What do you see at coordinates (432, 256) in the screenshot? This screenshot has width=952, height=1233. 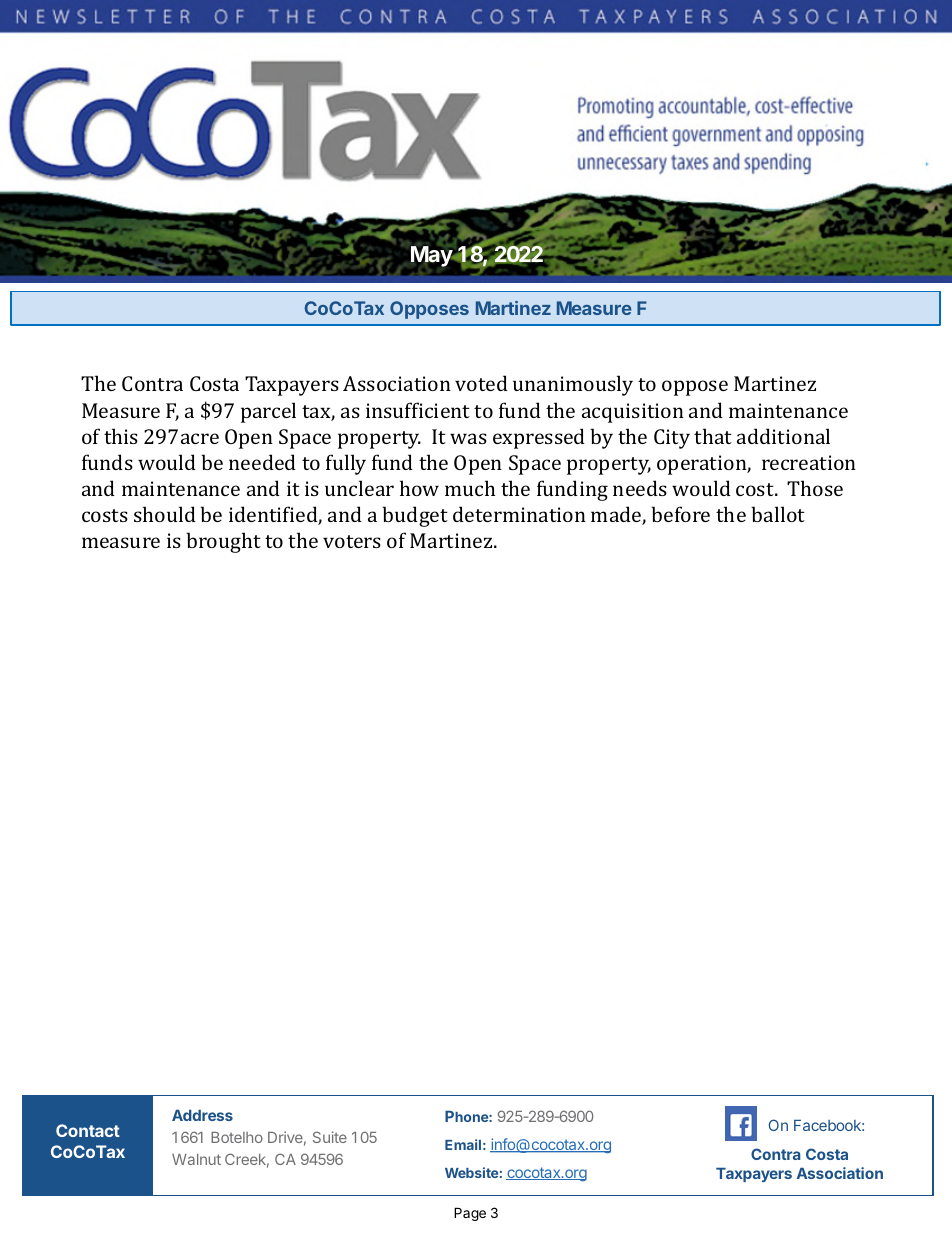 I see `May` at bounding box center [432, 256].
